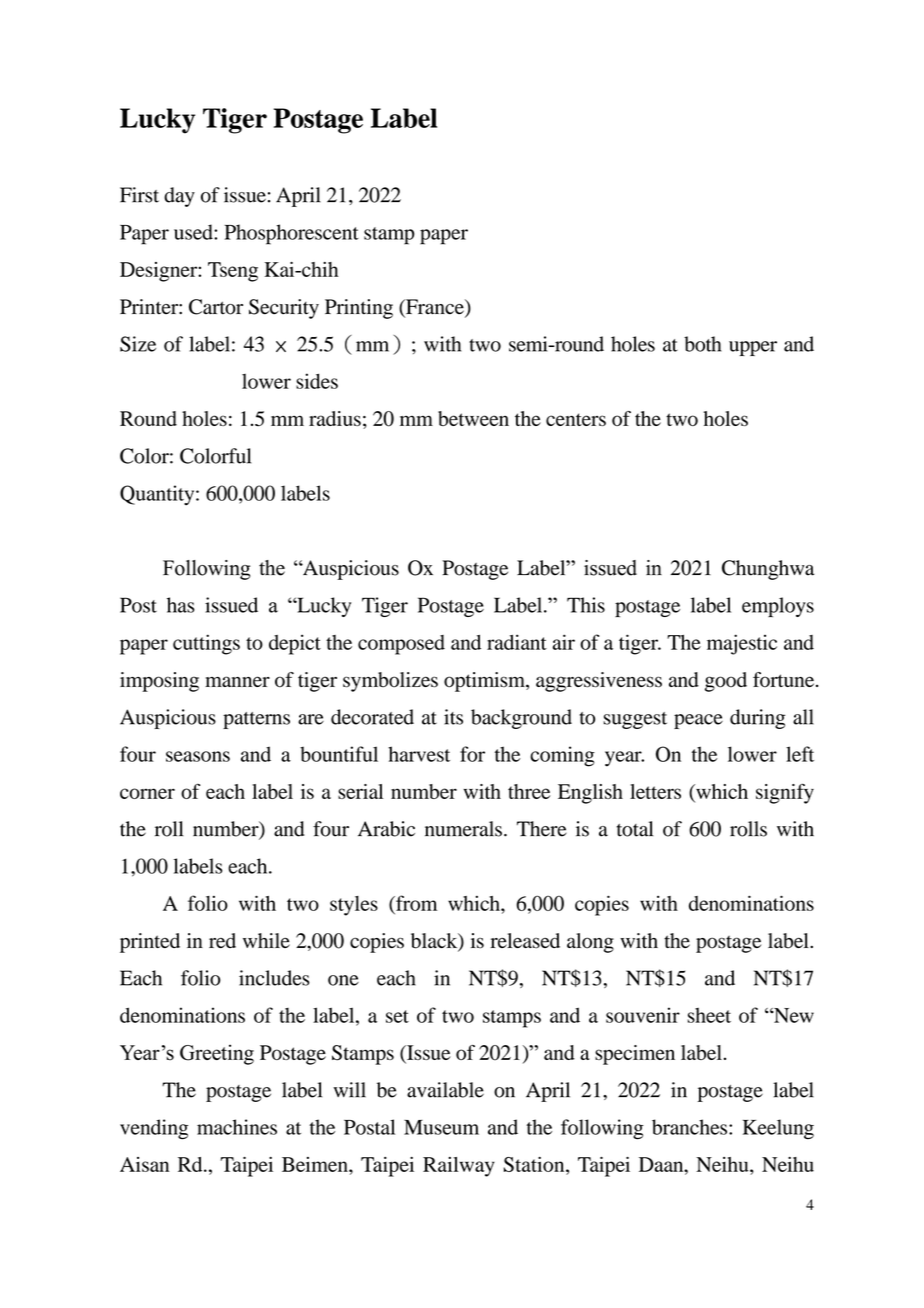  Describe the element at coordinates (194, 232) in the page. I see `used` at that location.
